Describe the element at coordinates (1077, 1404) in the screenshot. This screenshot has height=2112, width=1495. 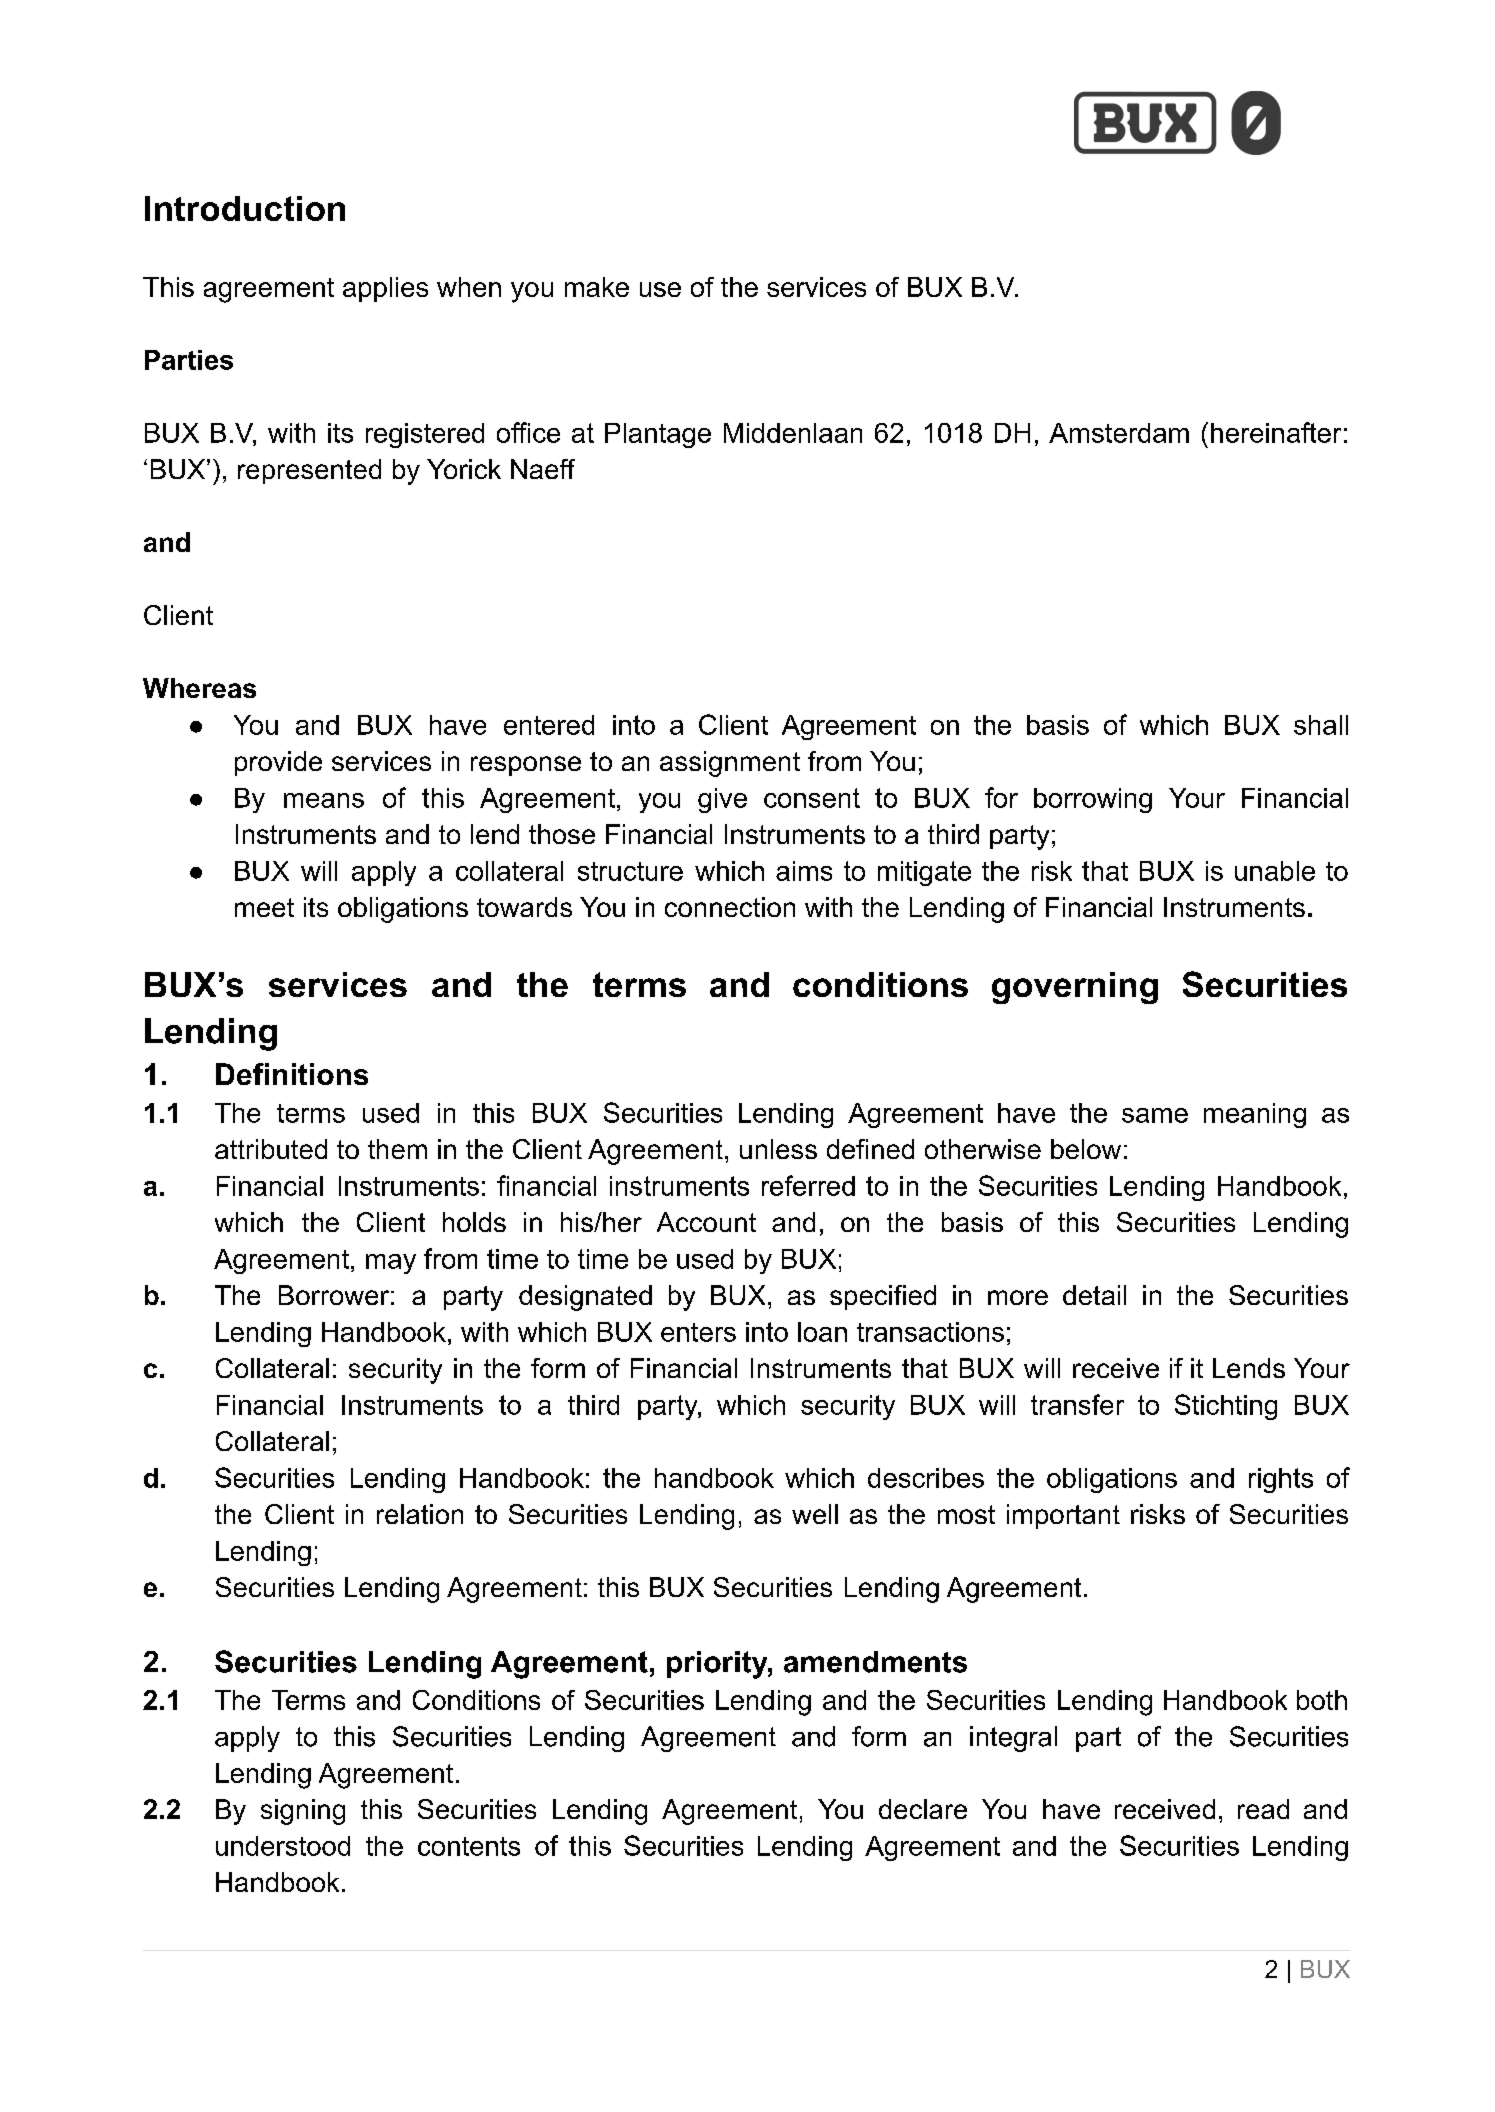
I see `transfer` at that location.
